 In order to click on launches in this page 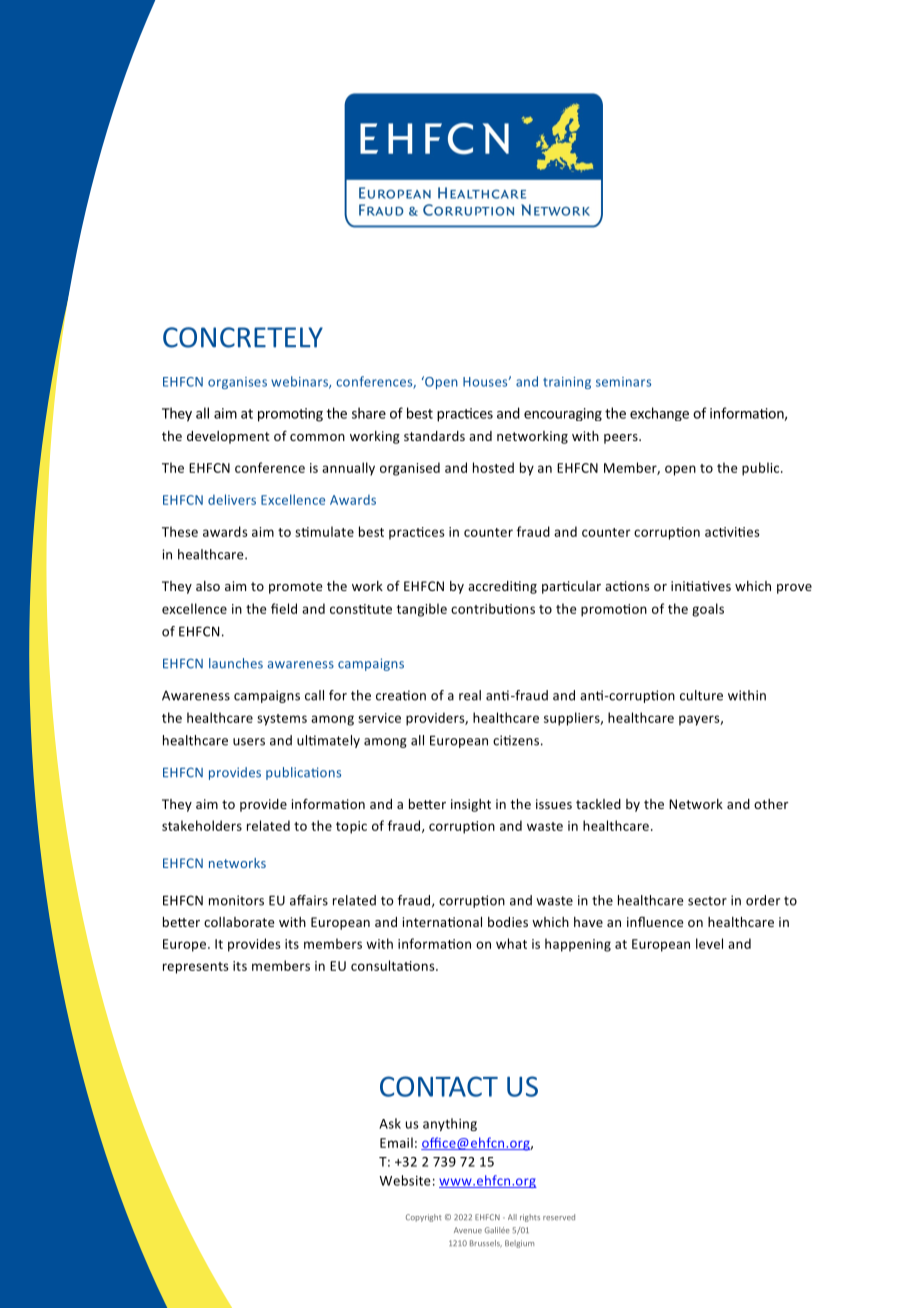, I will do `click(236, 663)`.
